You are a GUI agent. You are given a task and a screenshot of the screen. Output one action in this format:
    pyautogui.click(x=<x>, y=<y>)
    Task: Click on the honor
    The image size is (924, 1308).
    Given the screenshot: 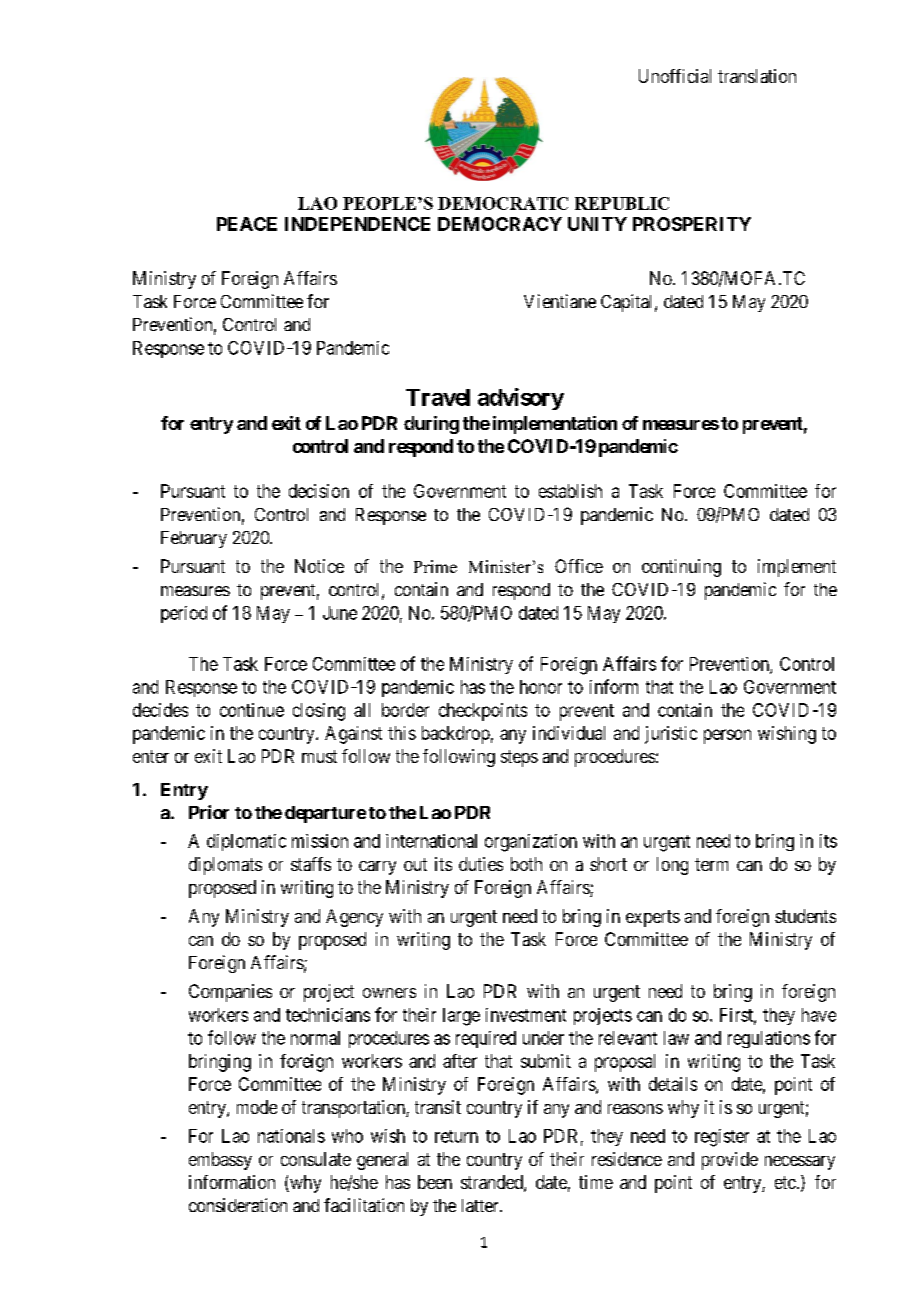 What is the action you would take?
    pyautogui.click(x=541, y=687)
